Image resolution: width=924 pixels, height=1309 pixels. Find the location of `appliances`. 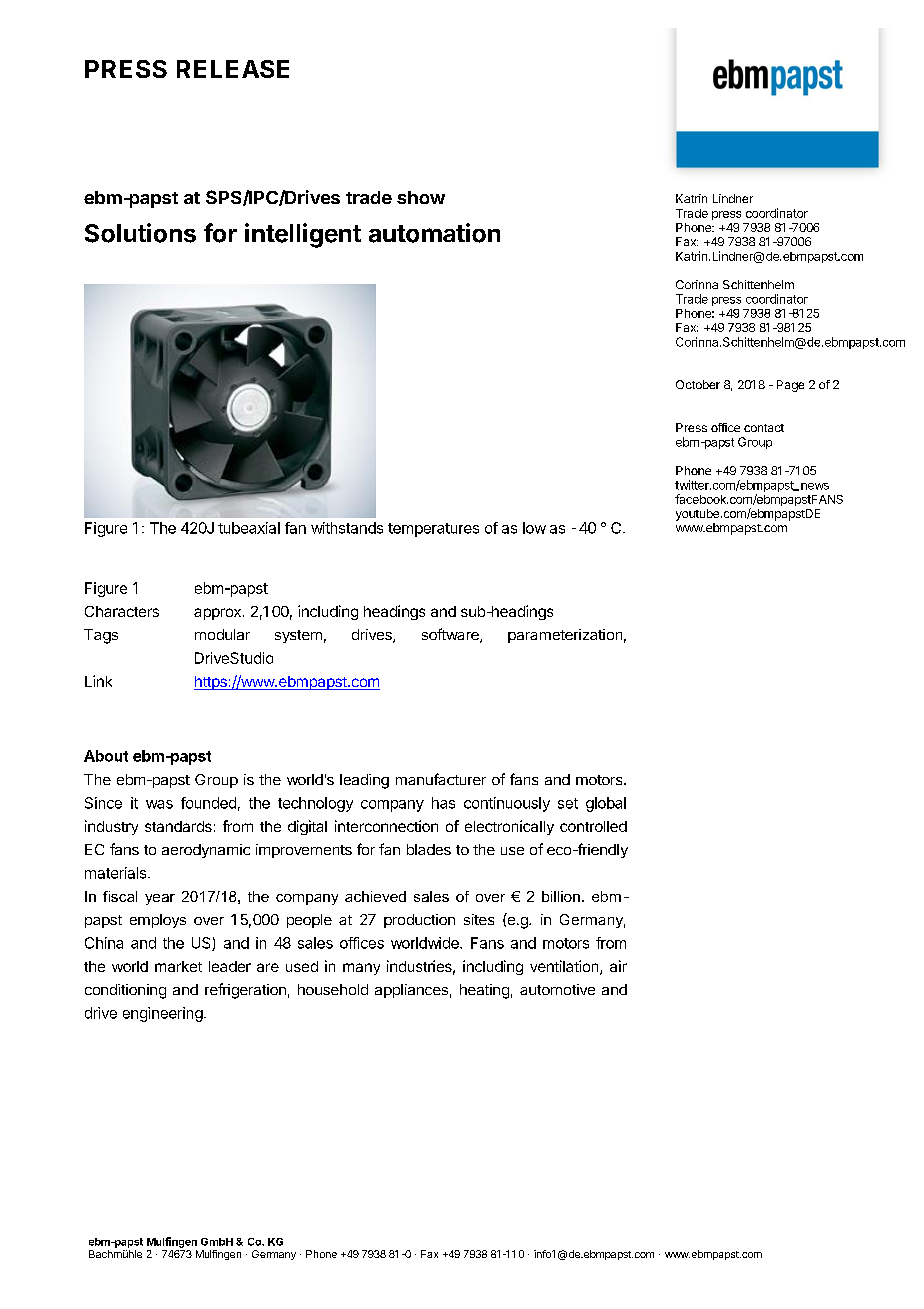

appliances is located at coordinates (411, 991).
